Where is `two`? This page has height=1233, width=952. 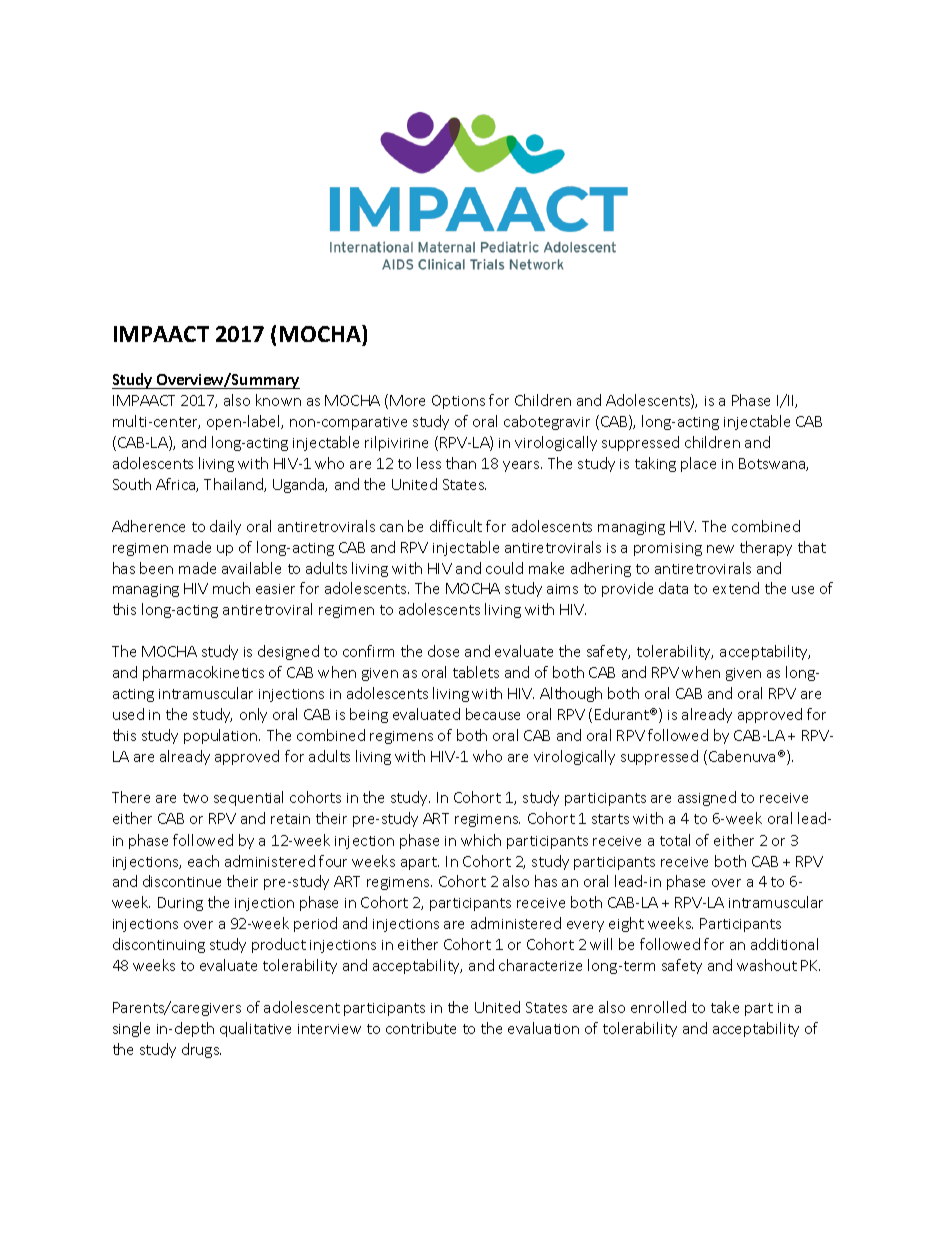
two is located at coordinates (195, 798).
